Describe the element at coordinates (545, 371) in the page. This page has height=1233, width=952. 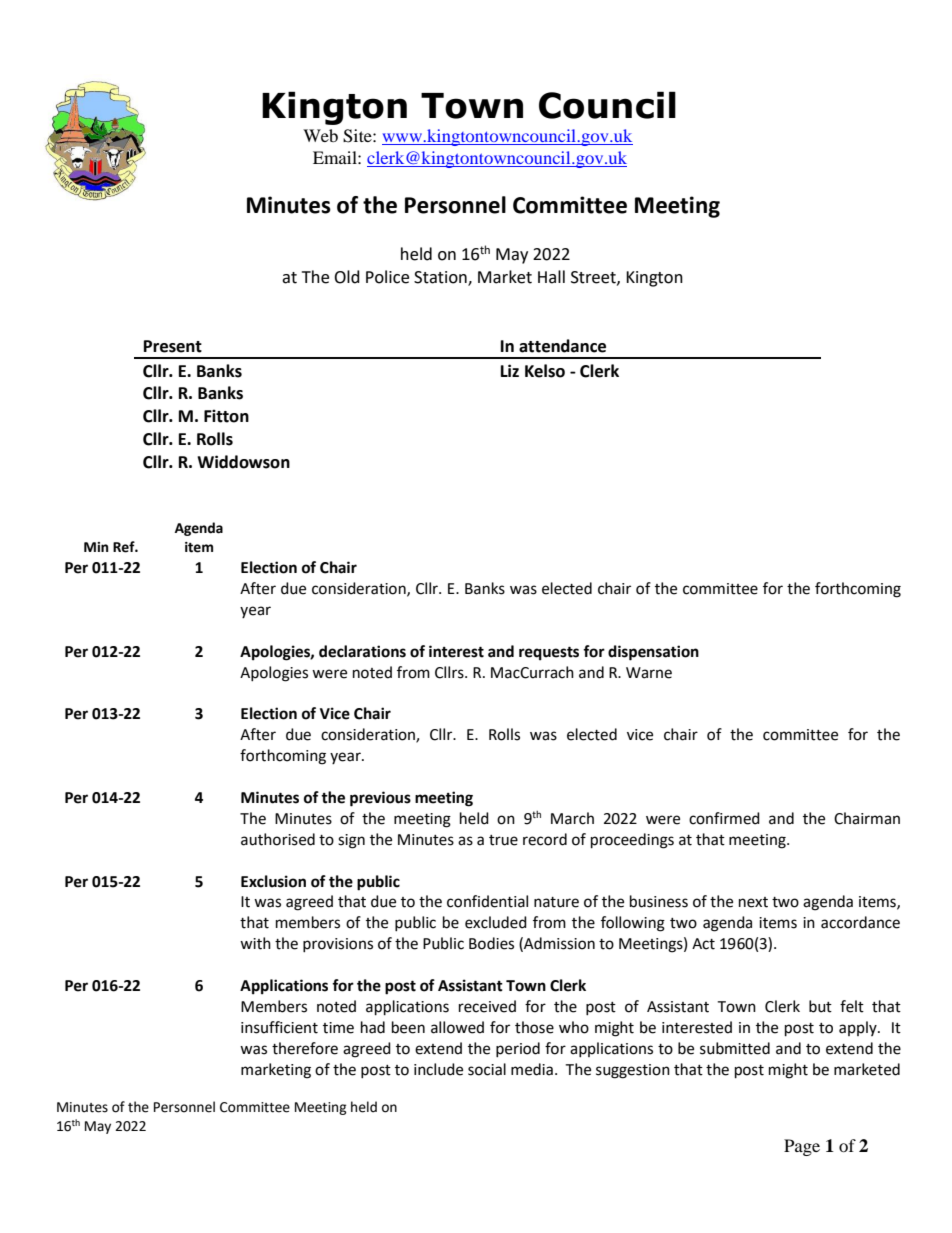
I see `Kelso` at that location.
